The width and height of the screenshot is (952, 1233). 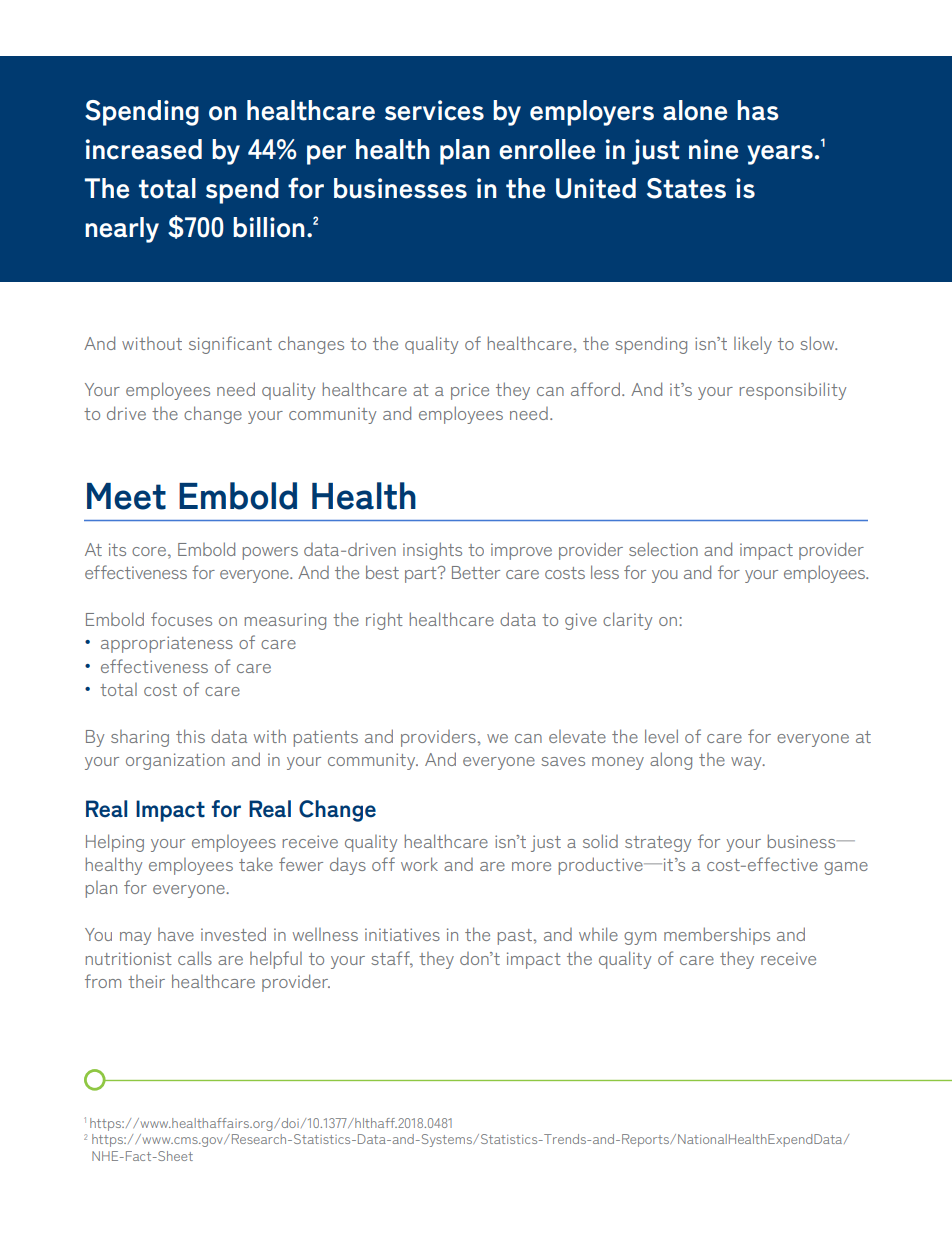 What do you see at coordinates (434, 110) in the screenshot?
I see `services` at bounding box center [434, 110].
